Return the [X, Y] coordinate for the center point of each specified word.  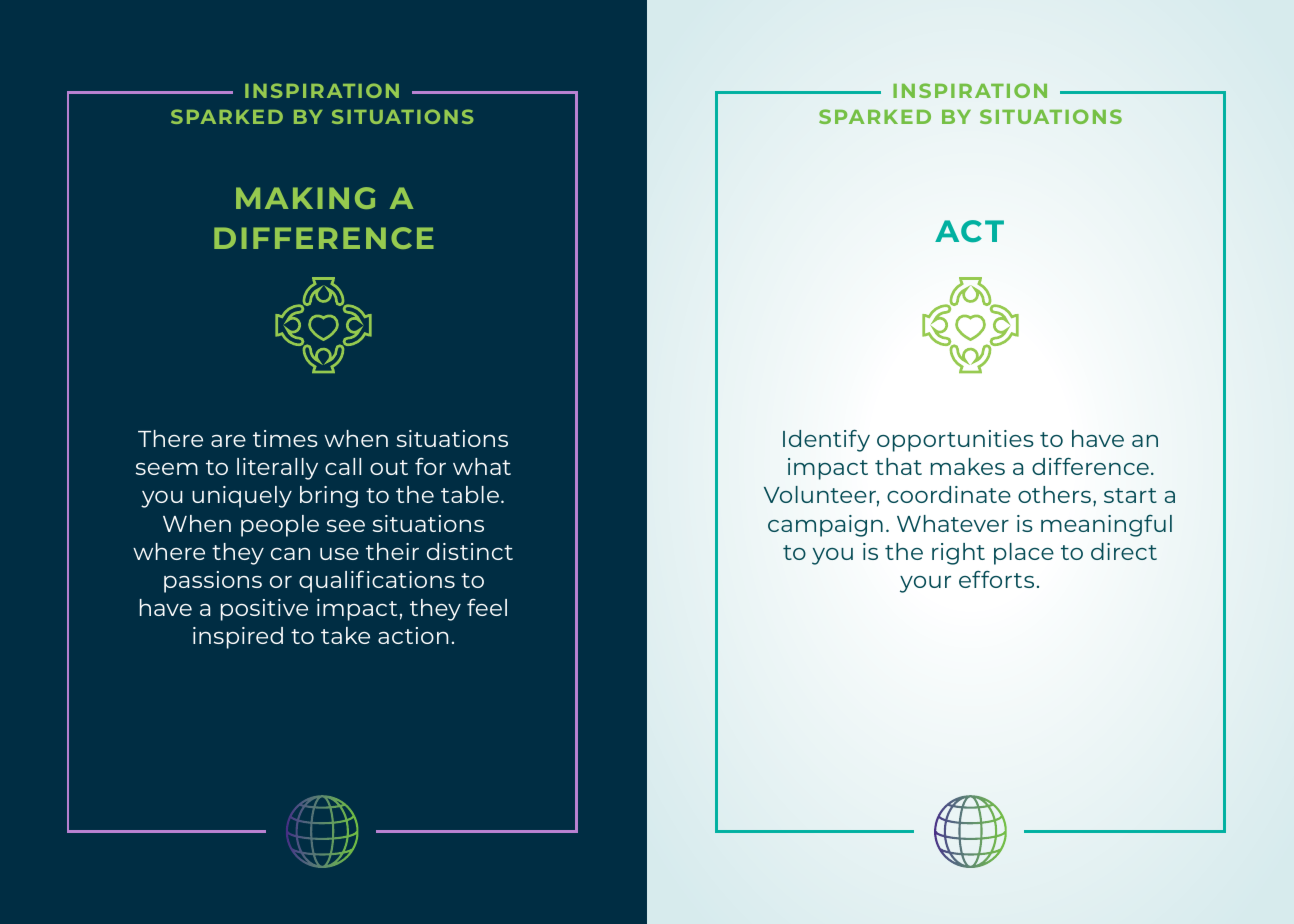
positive [264, 610]
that [898, 466]
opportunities [955, 441]
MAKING [305, 198]
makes [968, 466]
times [285, 438]
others [1054, 494]
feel [487, 607]
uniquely [242, 497]
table [470, 494]
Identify [826, 441]
